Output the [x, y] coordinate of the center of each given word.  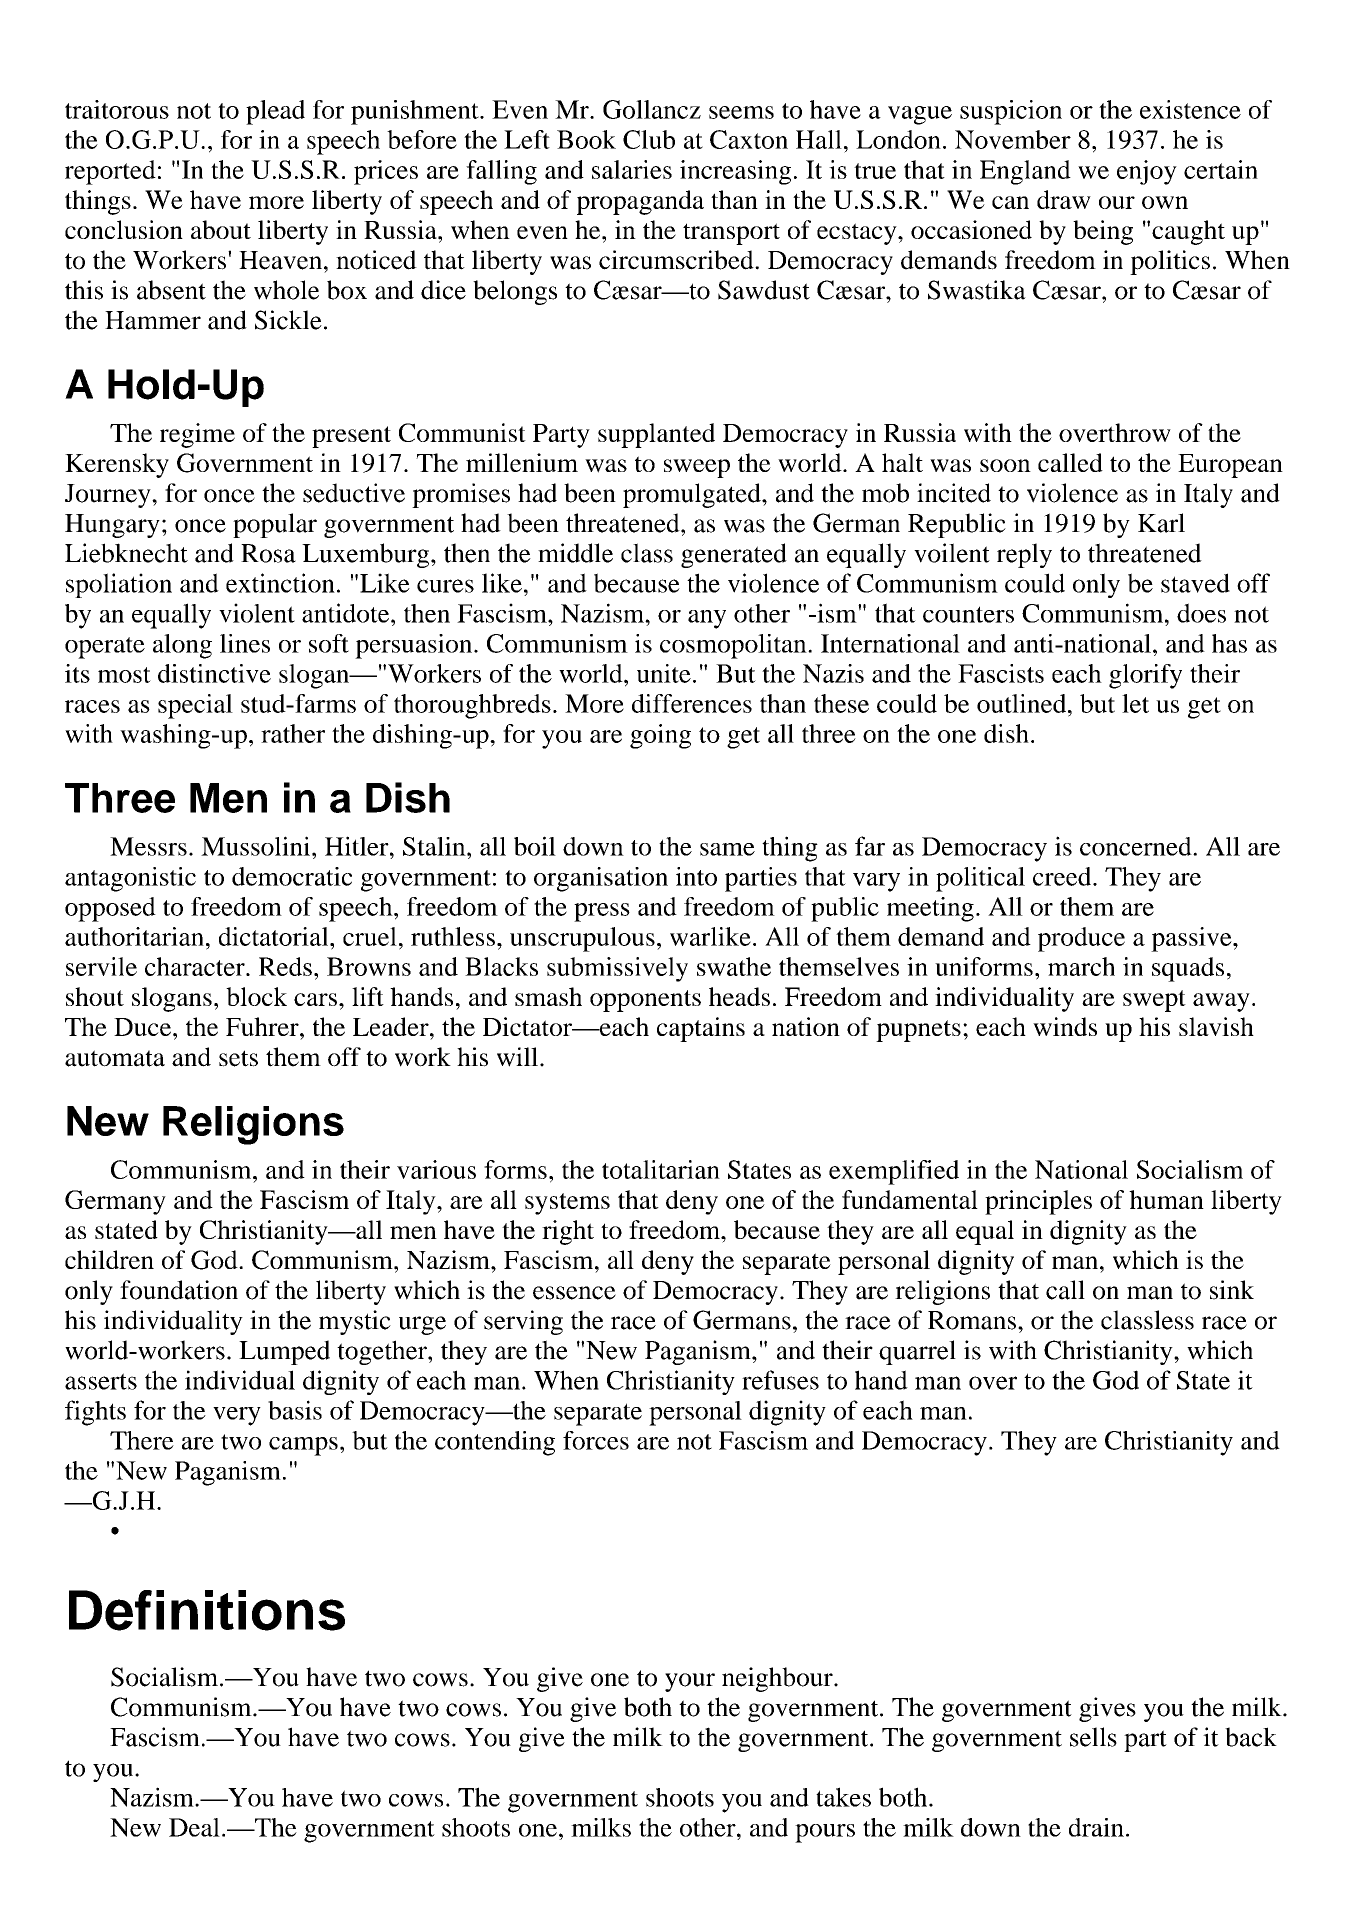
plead [275, 112]
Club [649, 139]
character [196, 966]
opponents [645, 1001]
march [1081, 966]
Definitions [207, 1610]
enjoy [1147, 172]
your [690, 1682]
